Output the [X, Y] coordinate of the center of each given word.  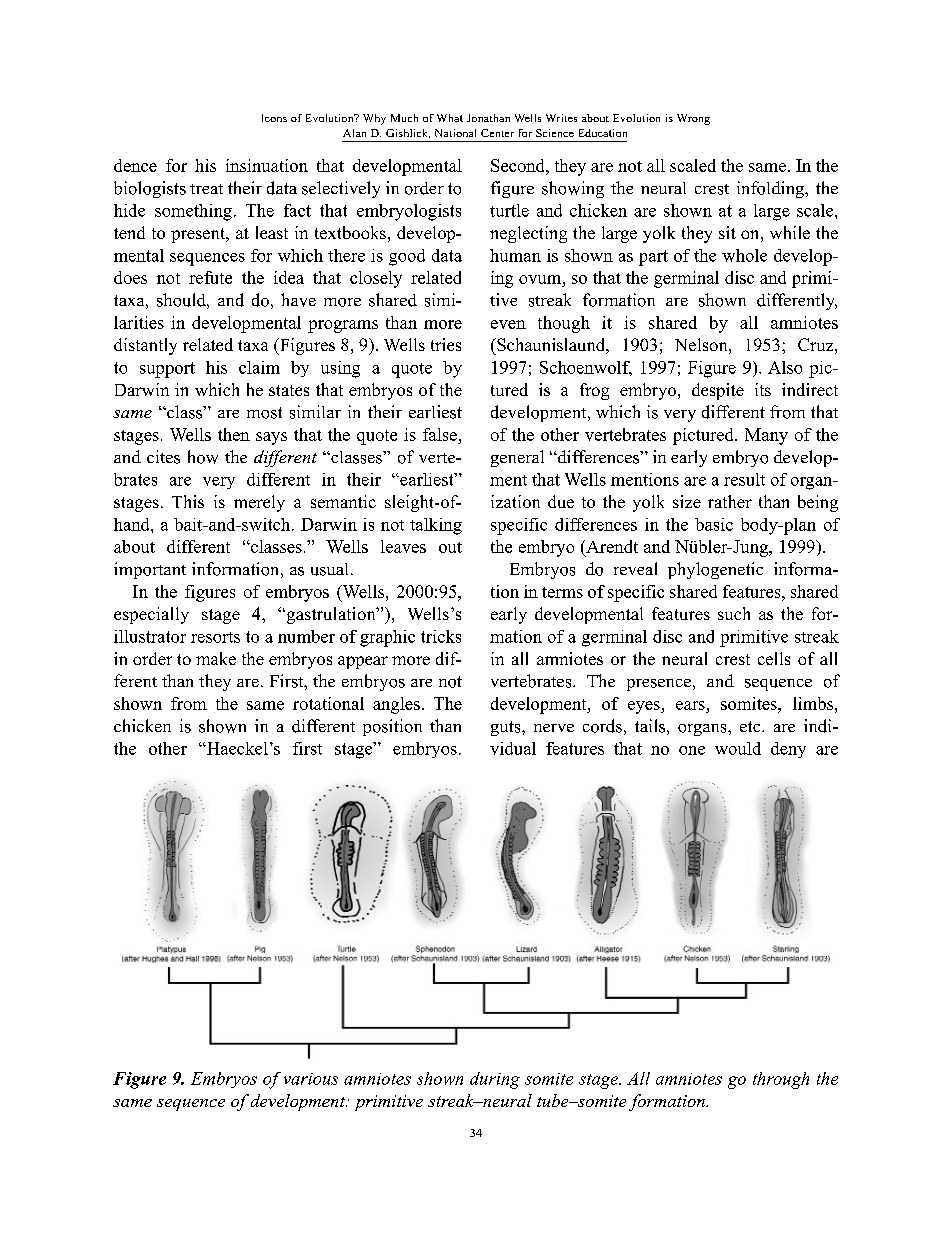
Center [497, 133]
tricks [441, 636]
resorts [215, 637]
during [495, 1080]
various [311, 1079]
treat [206, 189]
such [734, 613]
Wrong [693, 119]
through [781, 1080]
